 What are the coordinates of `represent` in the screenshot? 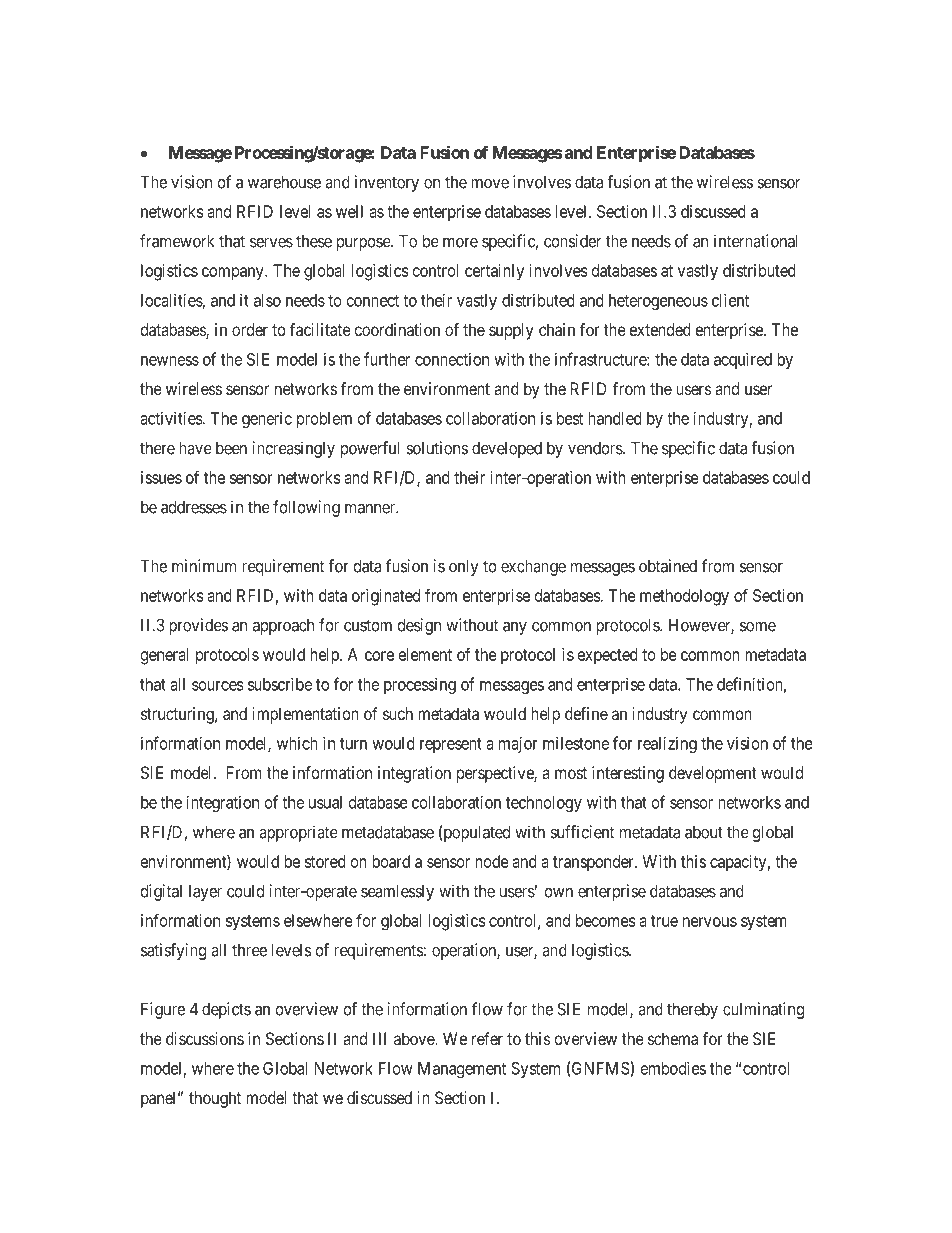 It's located at (451, 745).
